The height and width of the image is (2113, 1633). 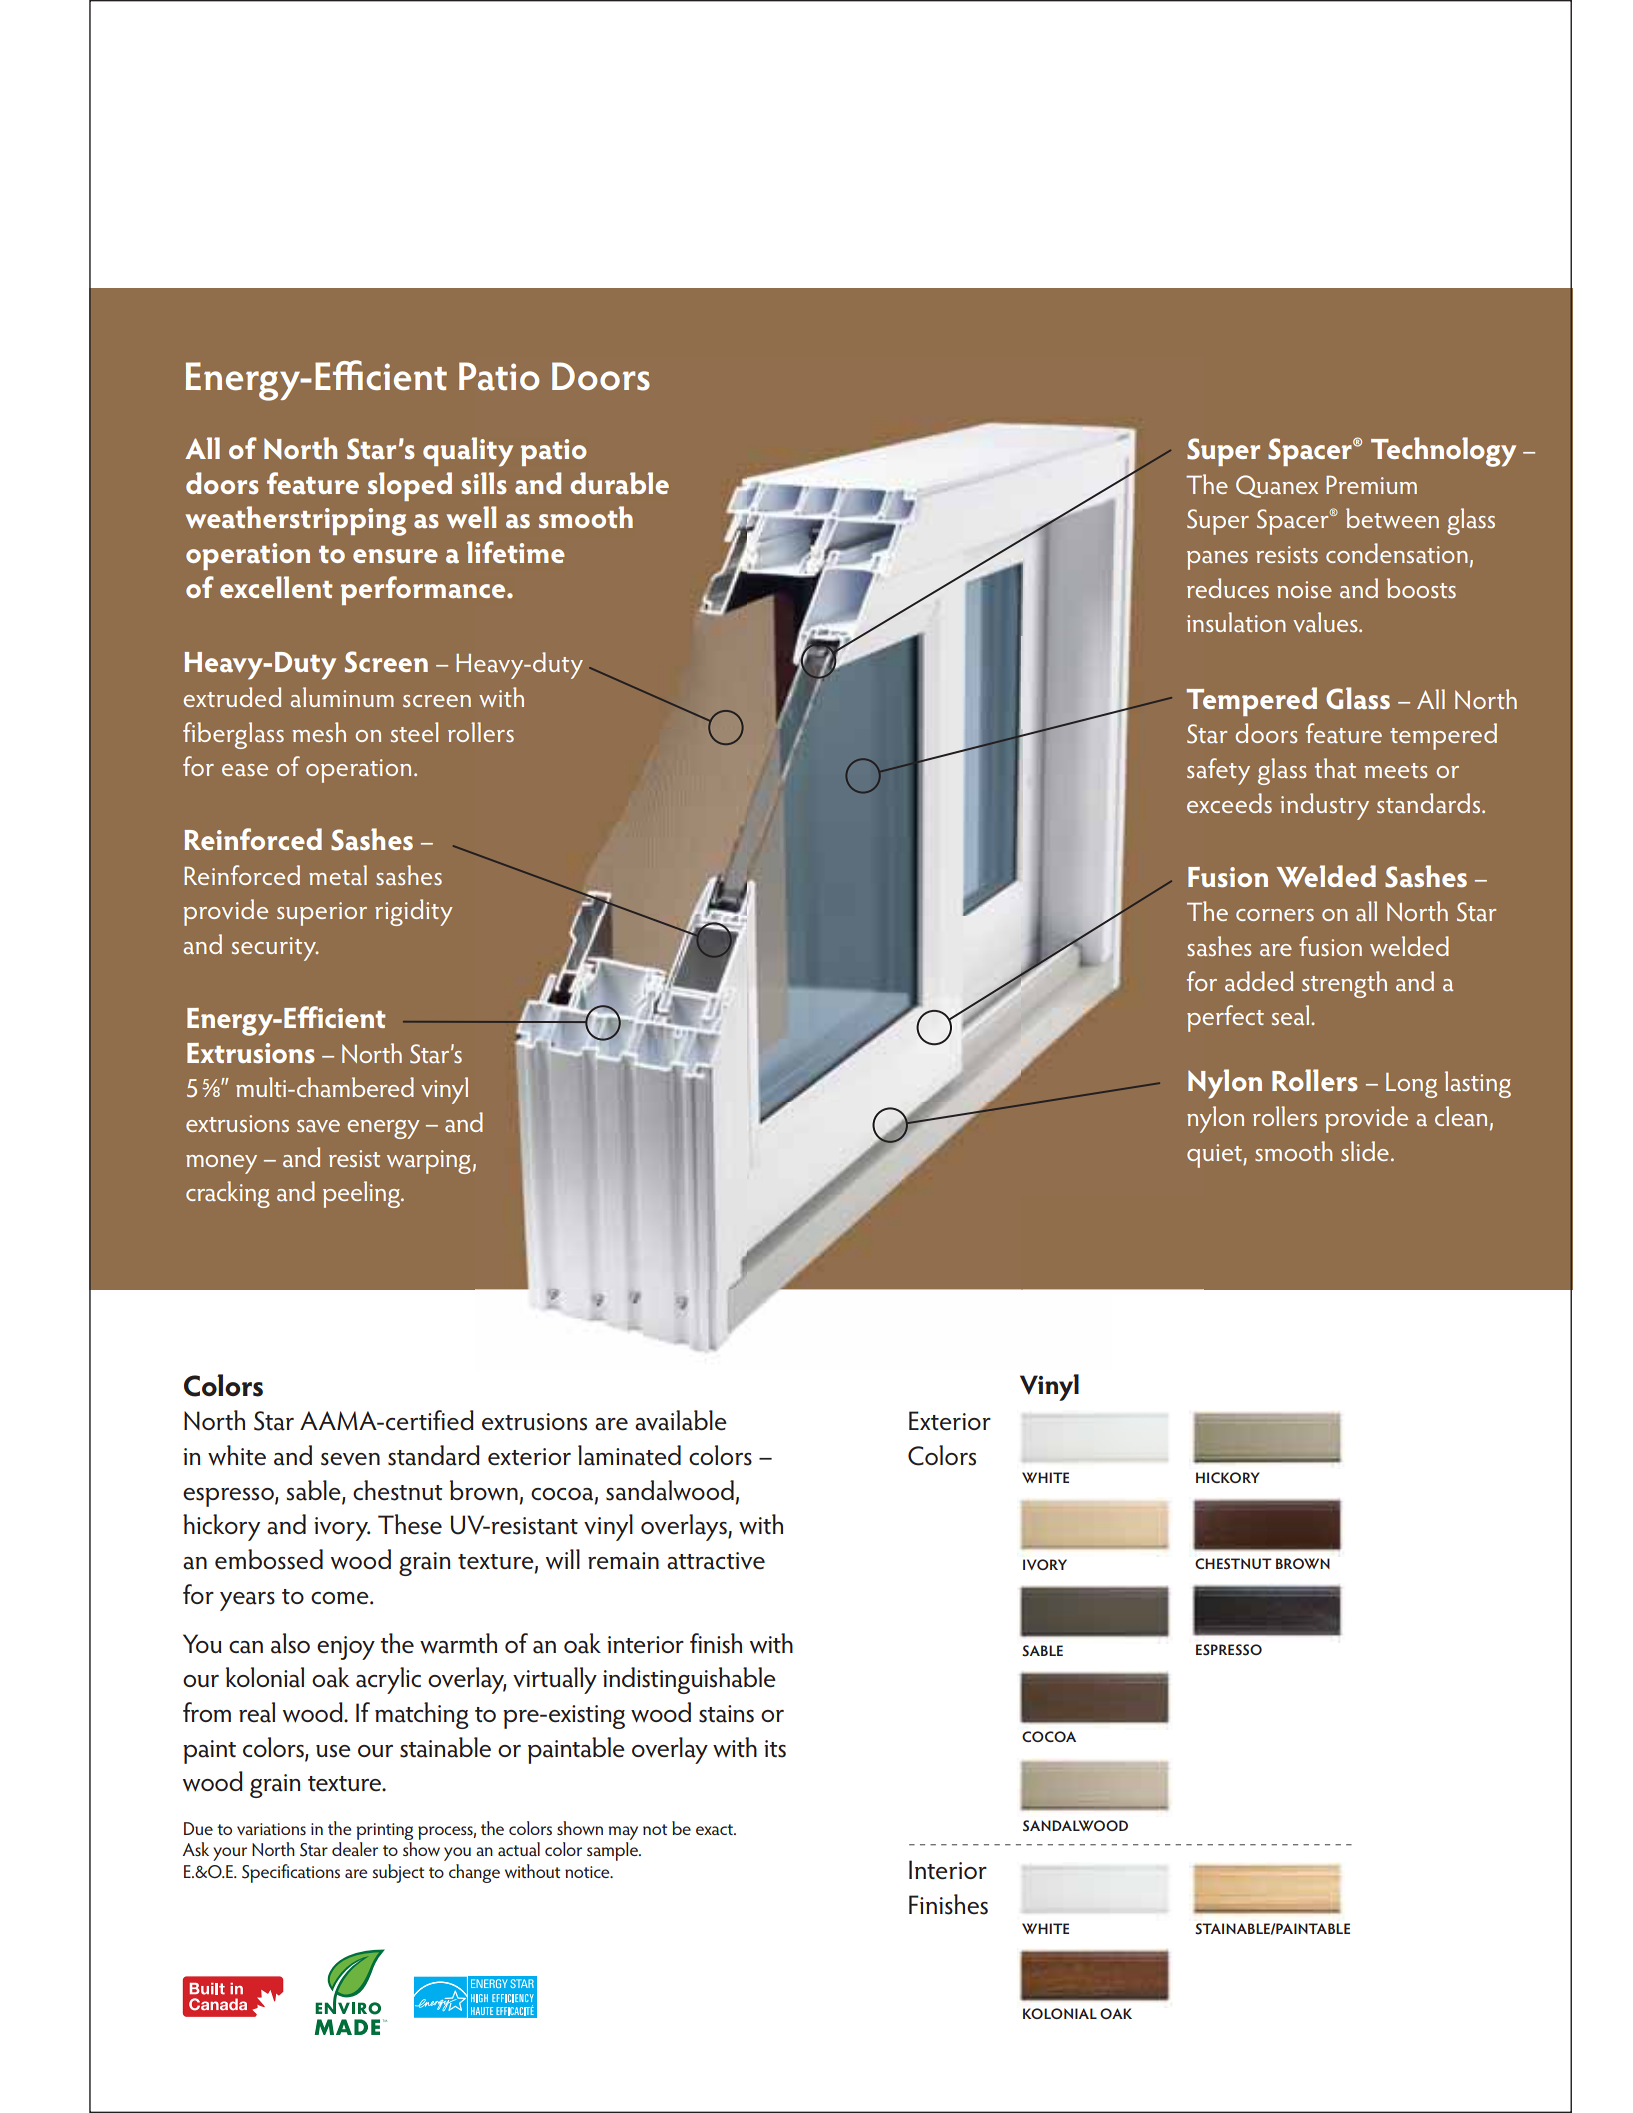 I want to click on dealer, so click(x=355, y=1849).
